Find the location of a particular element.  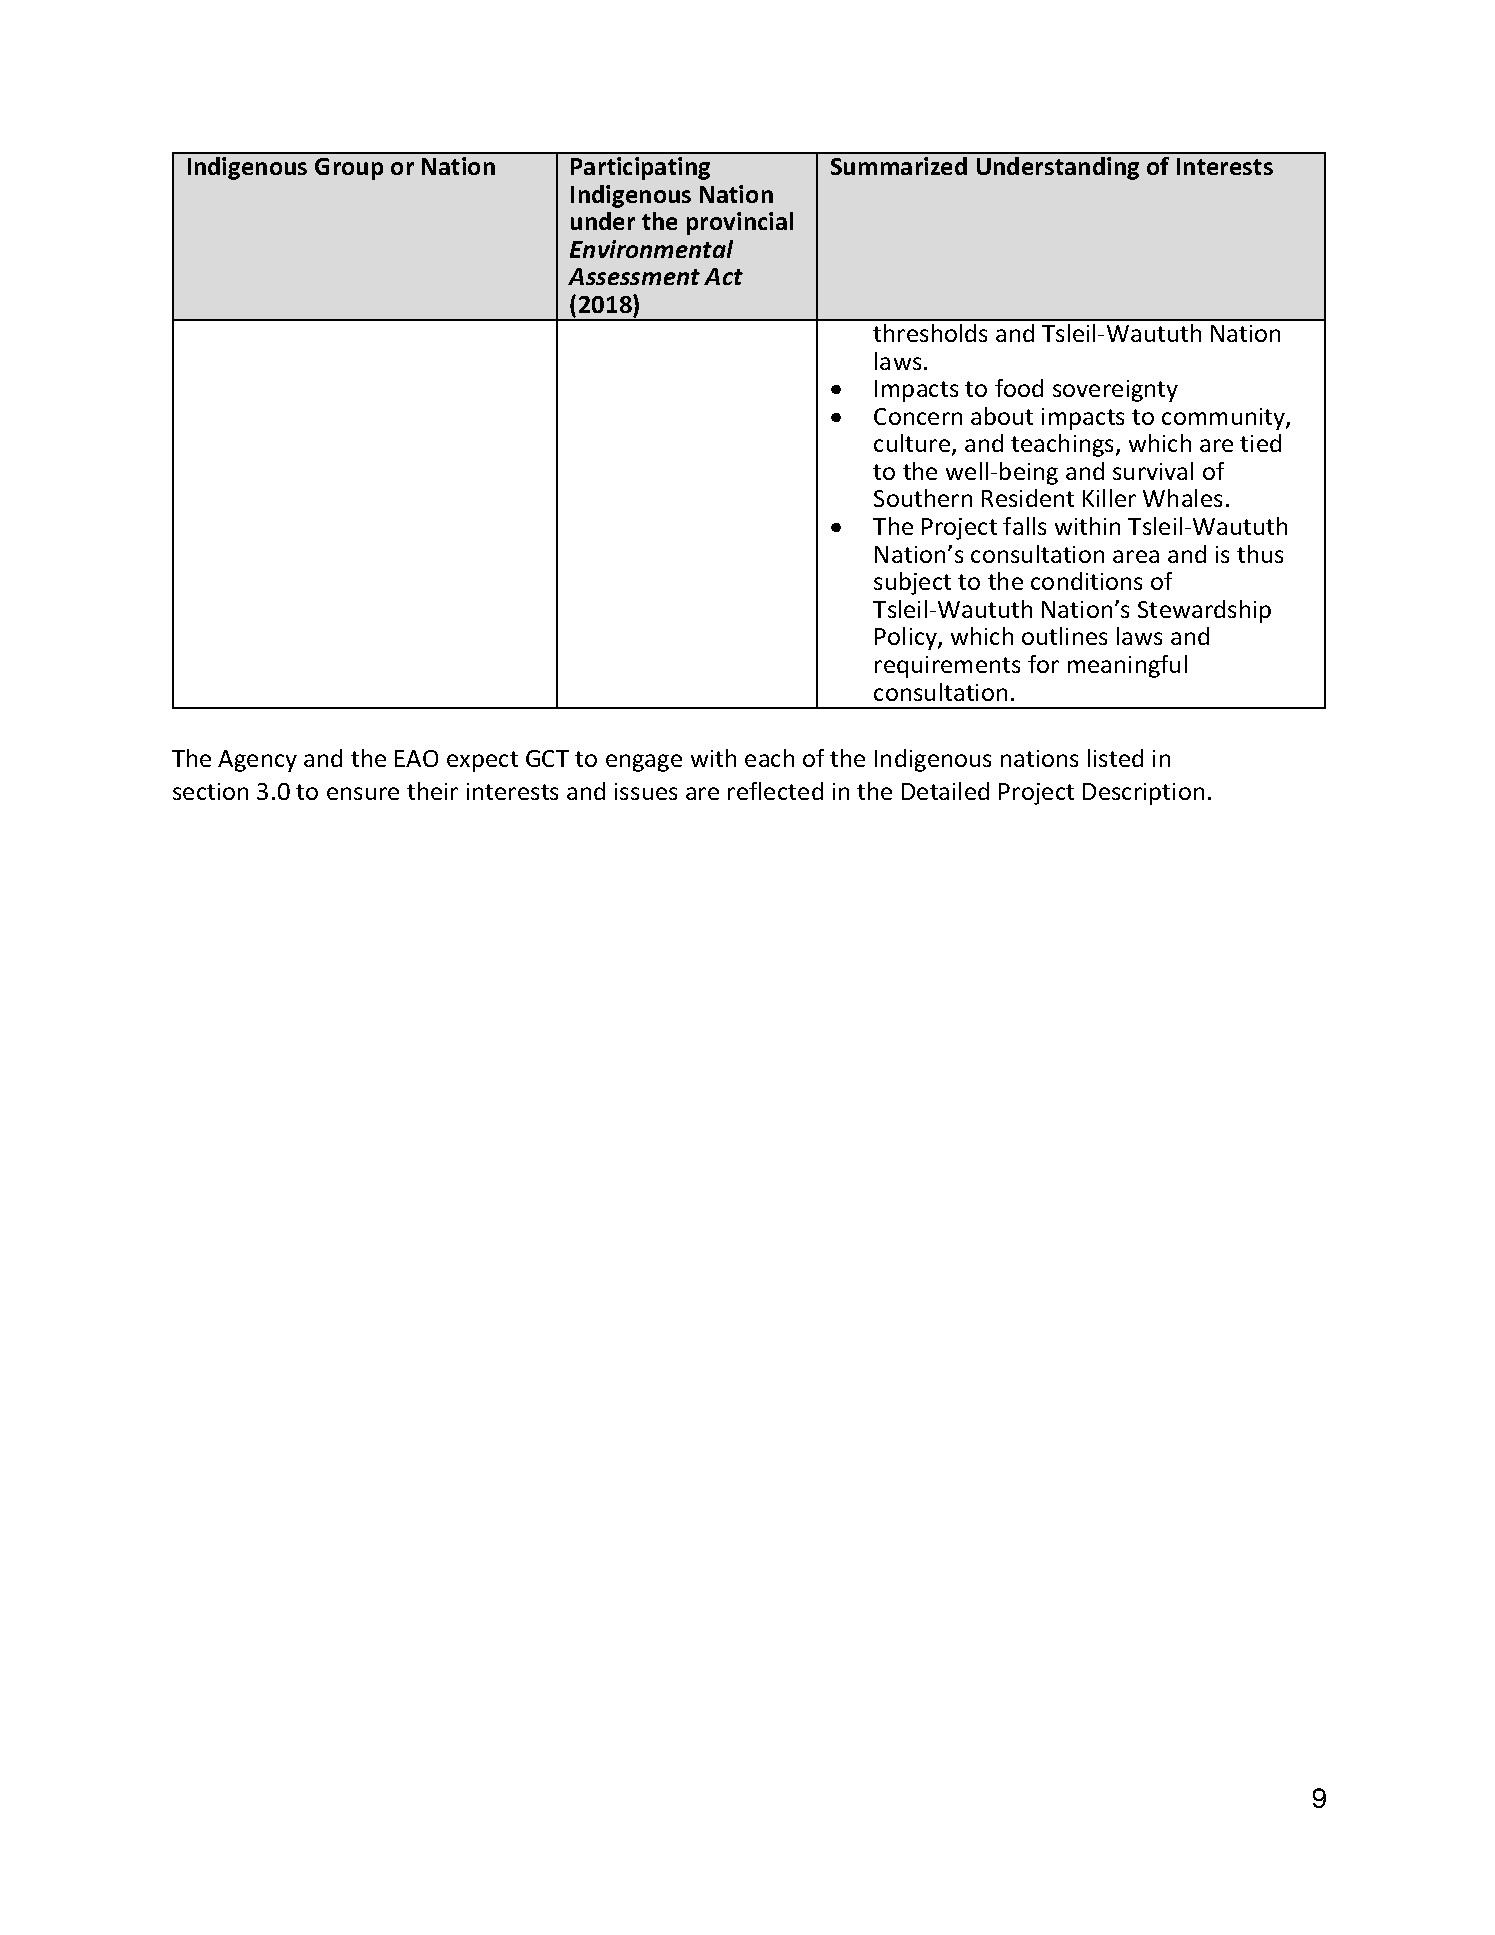

Participating is located at coordinates (640, 168).
